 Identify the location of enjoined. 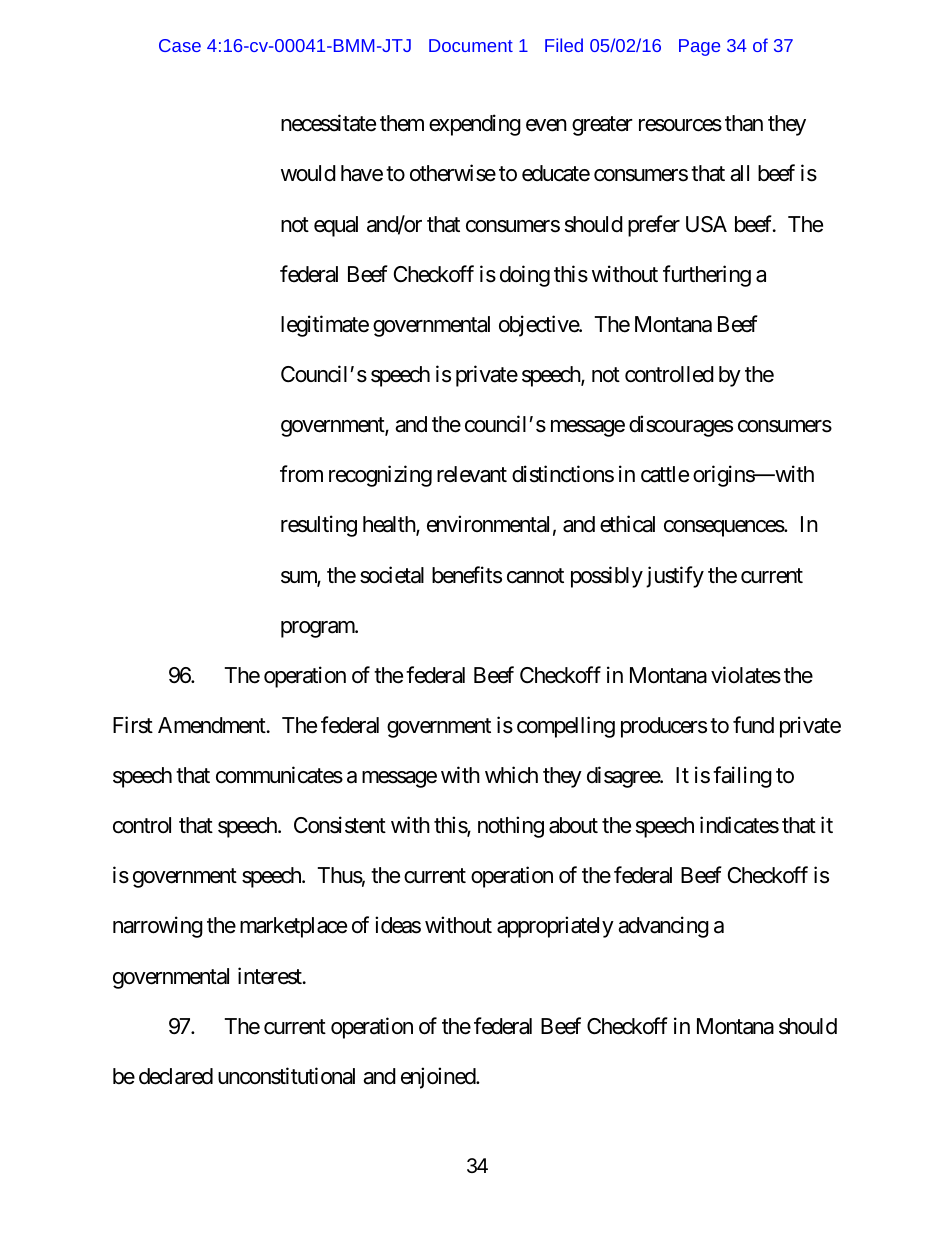
(439, 1078).
